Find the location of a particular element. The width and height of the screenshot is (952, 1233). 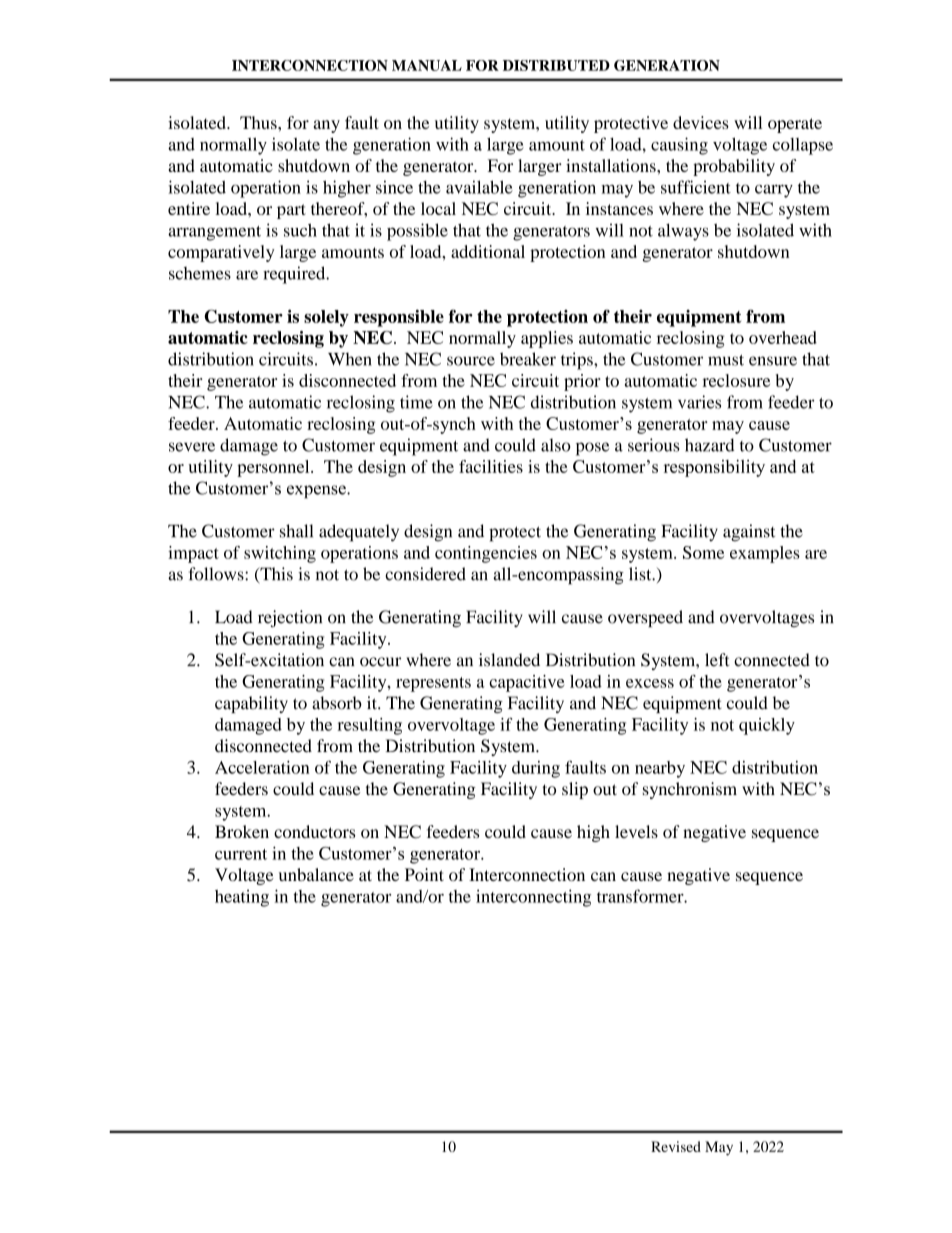

heating is located at coordinates (242, 898).
